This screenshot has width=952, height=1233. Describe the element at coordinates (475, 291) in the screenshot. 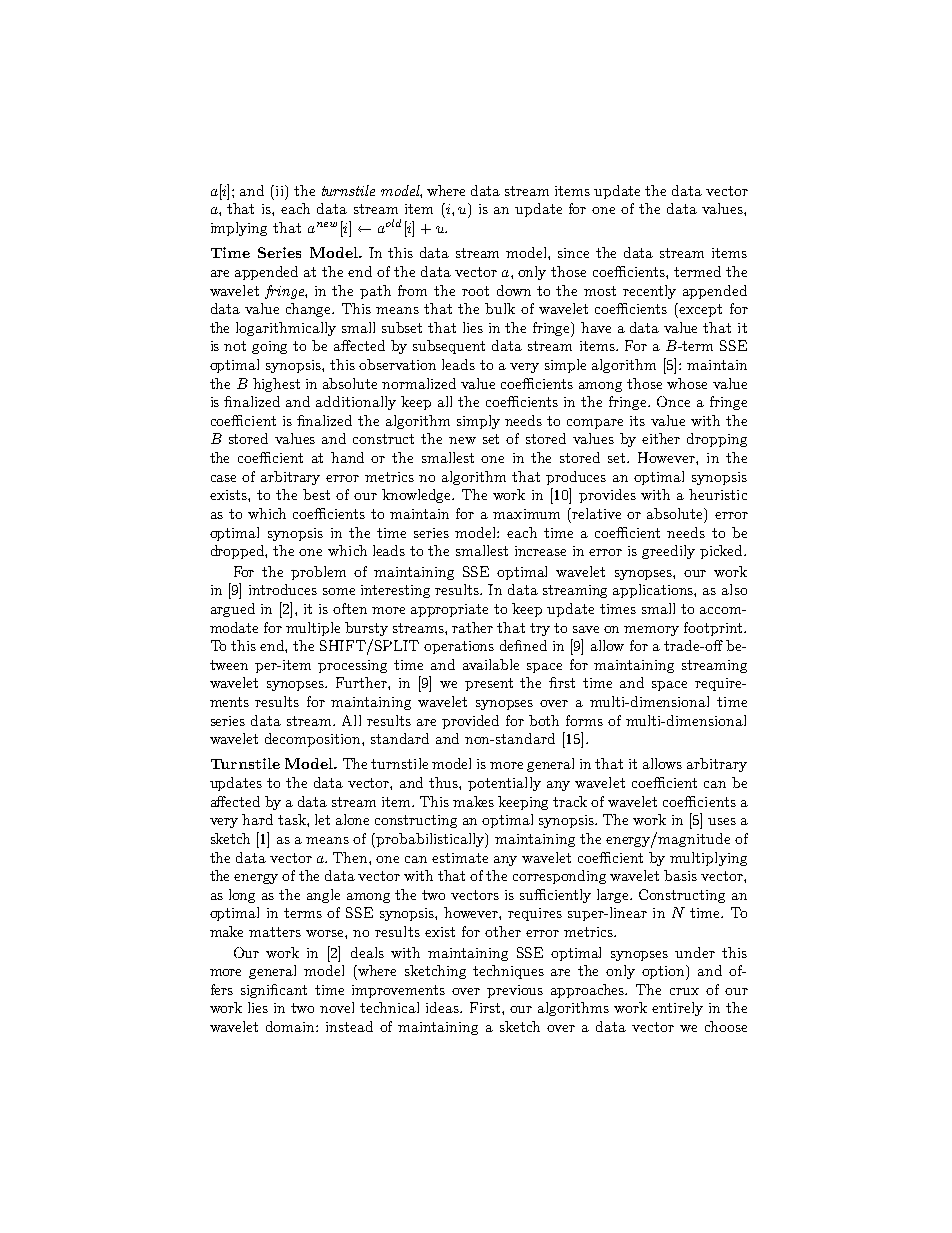

I see `root` at that location.
